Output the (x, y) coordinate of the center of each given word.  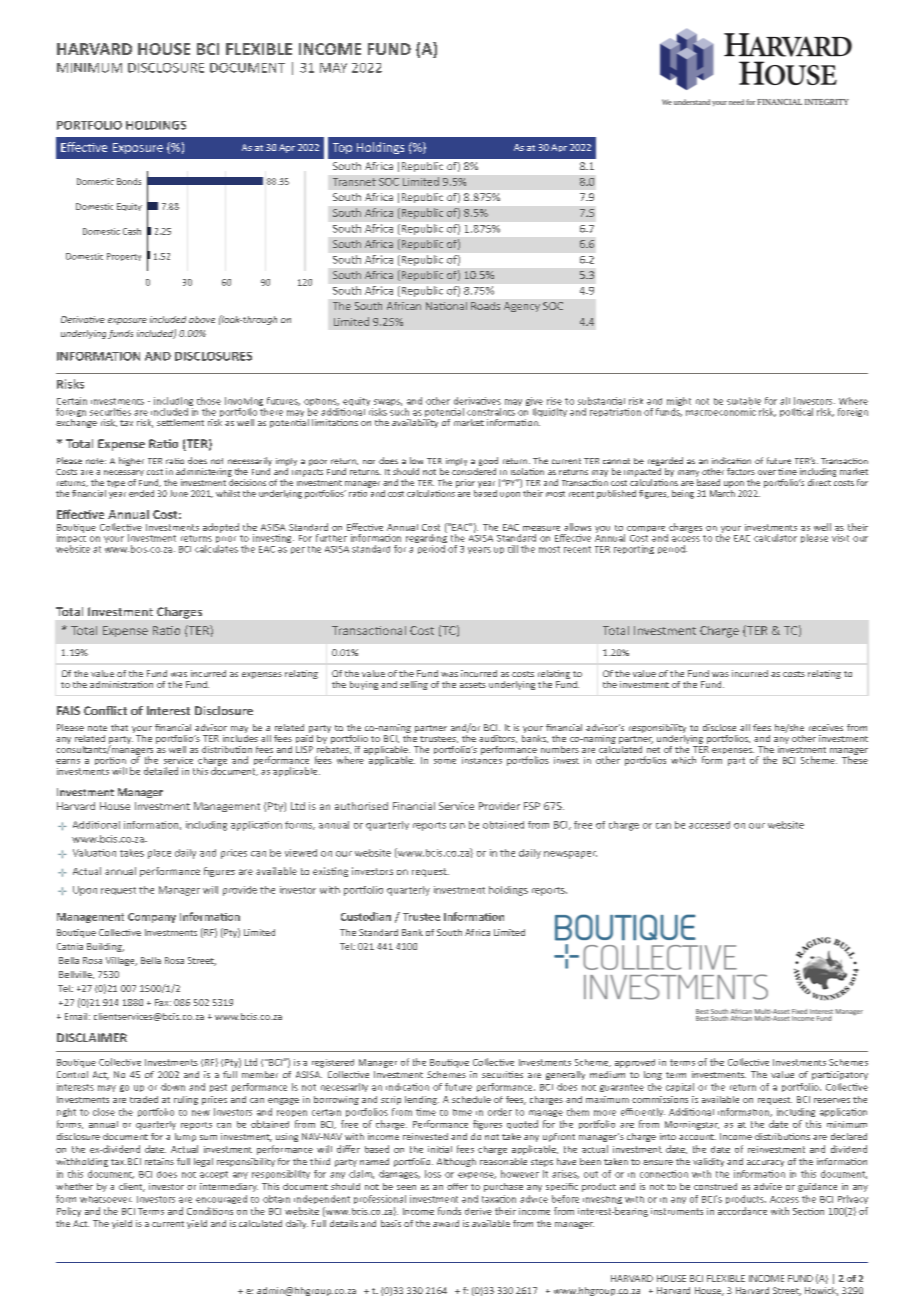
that (119, 727)
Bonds (129, 181)
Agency (522, 307)
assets (473, 685)
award (446, 1223)
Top (342, 148)
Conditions (210, 1211)
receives (826, 727)
